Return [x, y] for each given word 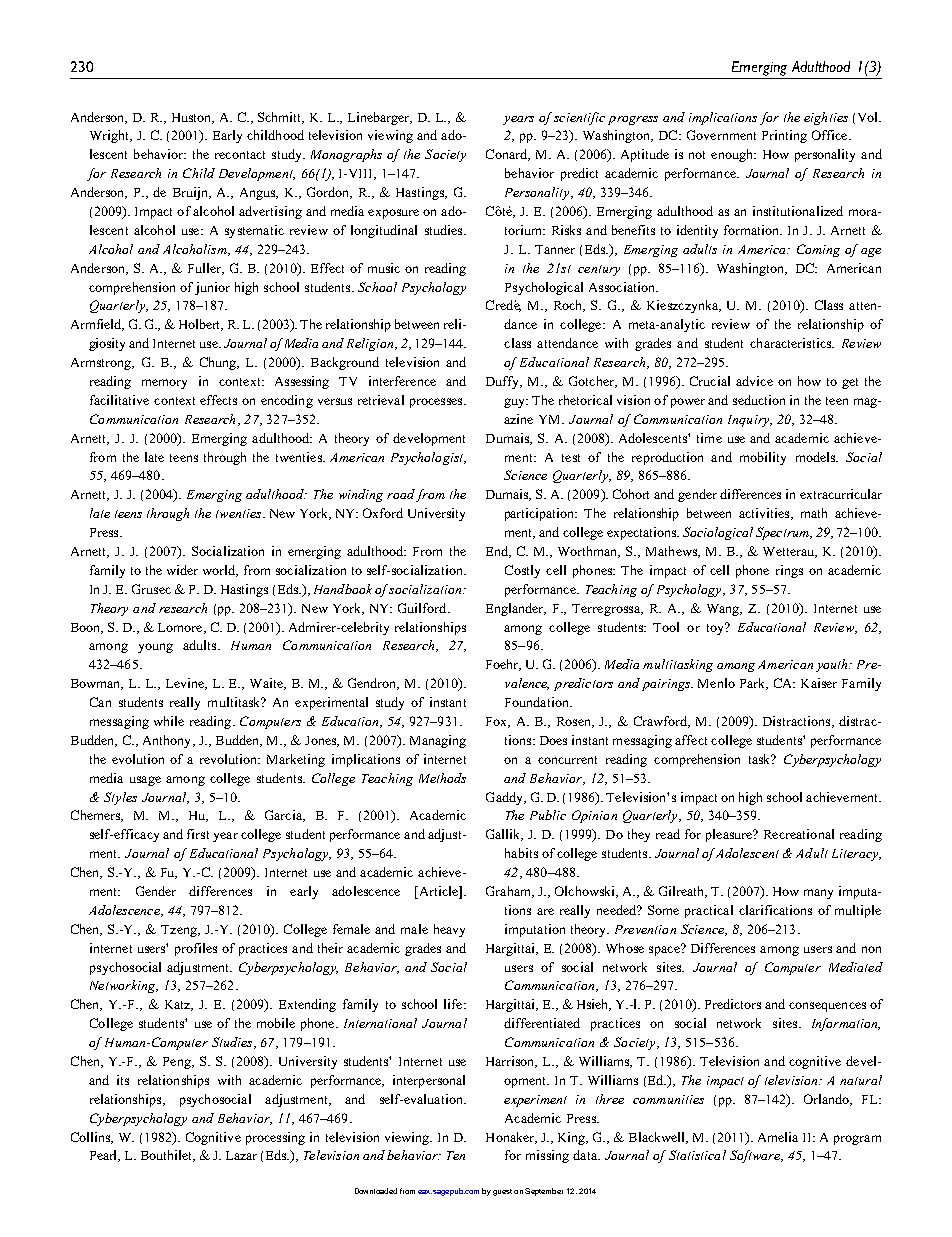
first [198, 834]
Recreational [799, 834]
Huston [193, 118]
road [401, 494]
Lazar [241, 1155]
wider [182, 570]
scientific [579, 118]
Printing [784, 136]
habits [521, 853]
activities [765, 514]
